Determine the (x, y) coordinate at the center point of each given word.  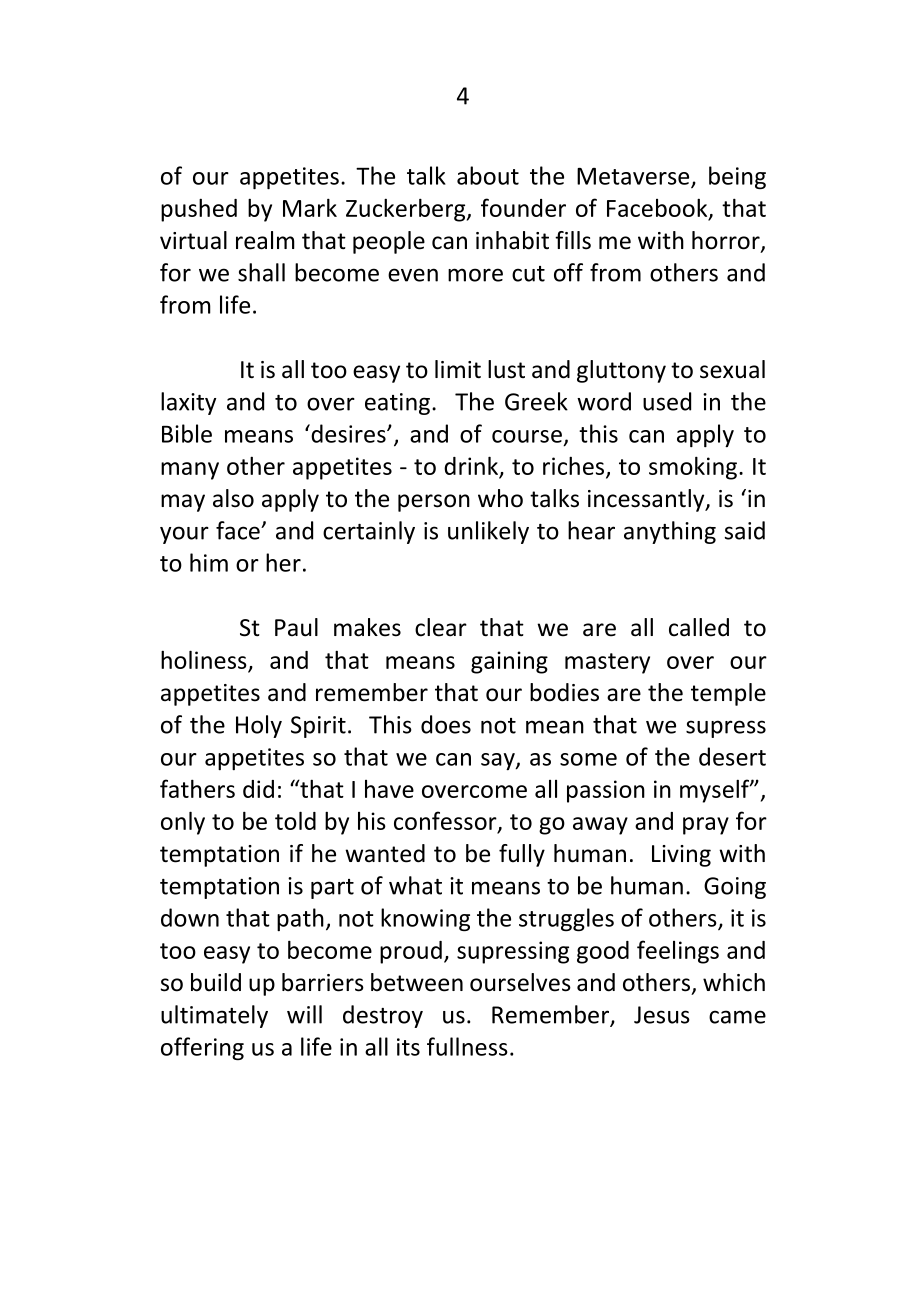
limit (458, 369)
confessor (446, 822)
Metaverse (634, 177)
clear (441, 627)
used (667, 401)
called (699, 627)
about (488, 175)
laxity (188, 403)
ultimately (214, 1016)
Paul (296, 627)
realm (265, 240)
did (258, 789)
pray (706, 826)
